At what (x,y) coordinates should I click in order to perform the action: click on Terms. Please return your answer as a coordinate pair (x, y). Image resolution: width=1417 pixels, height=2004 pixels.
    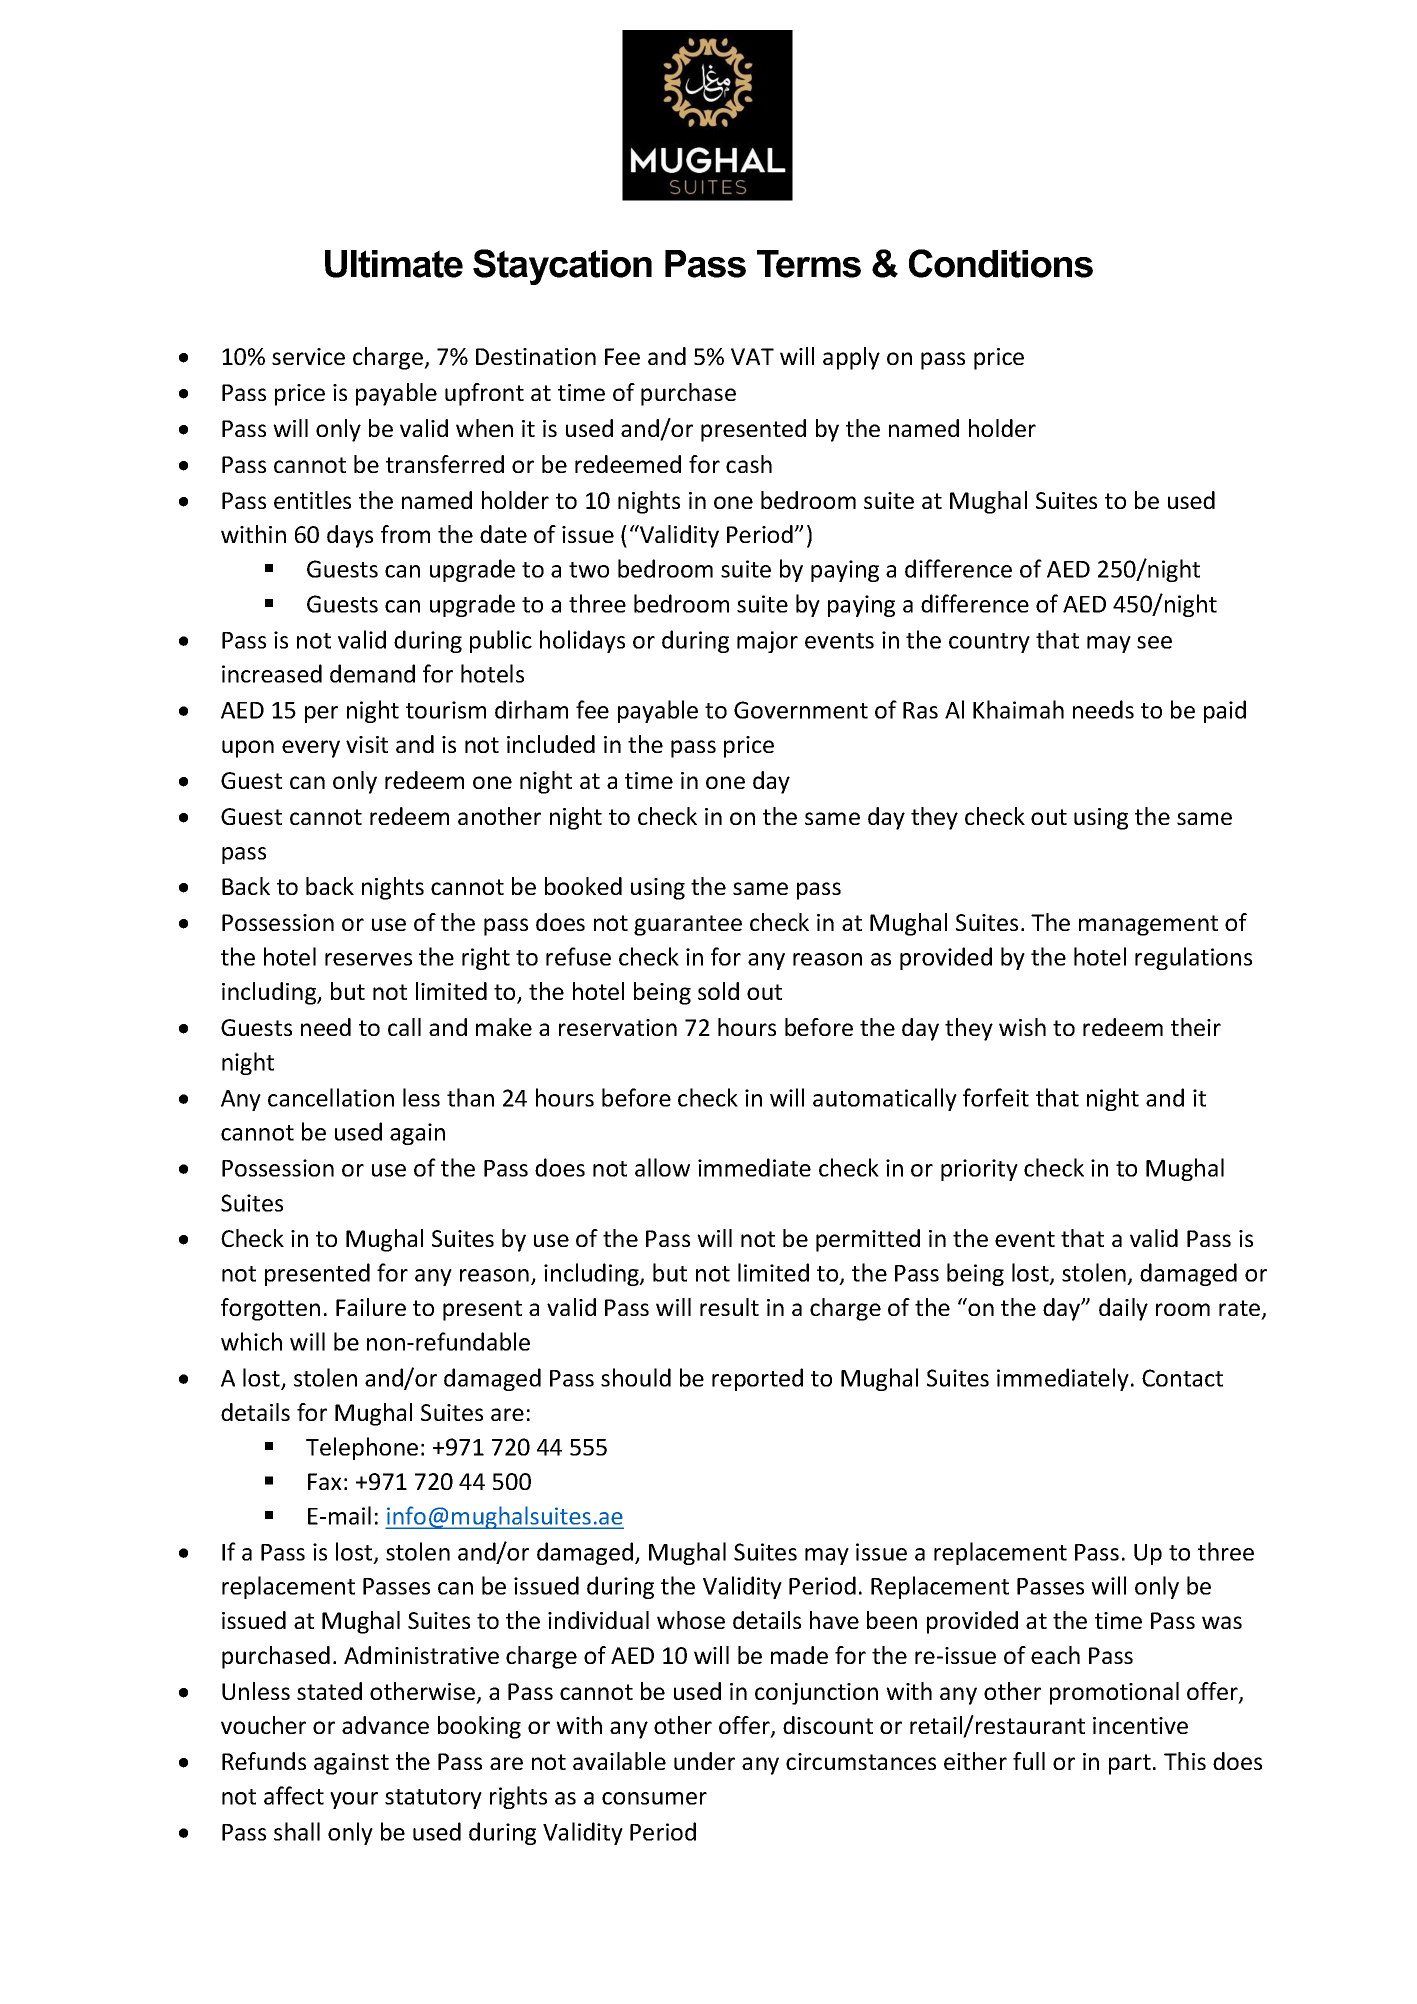
    Looking at the image, I should click on (809, 264).
